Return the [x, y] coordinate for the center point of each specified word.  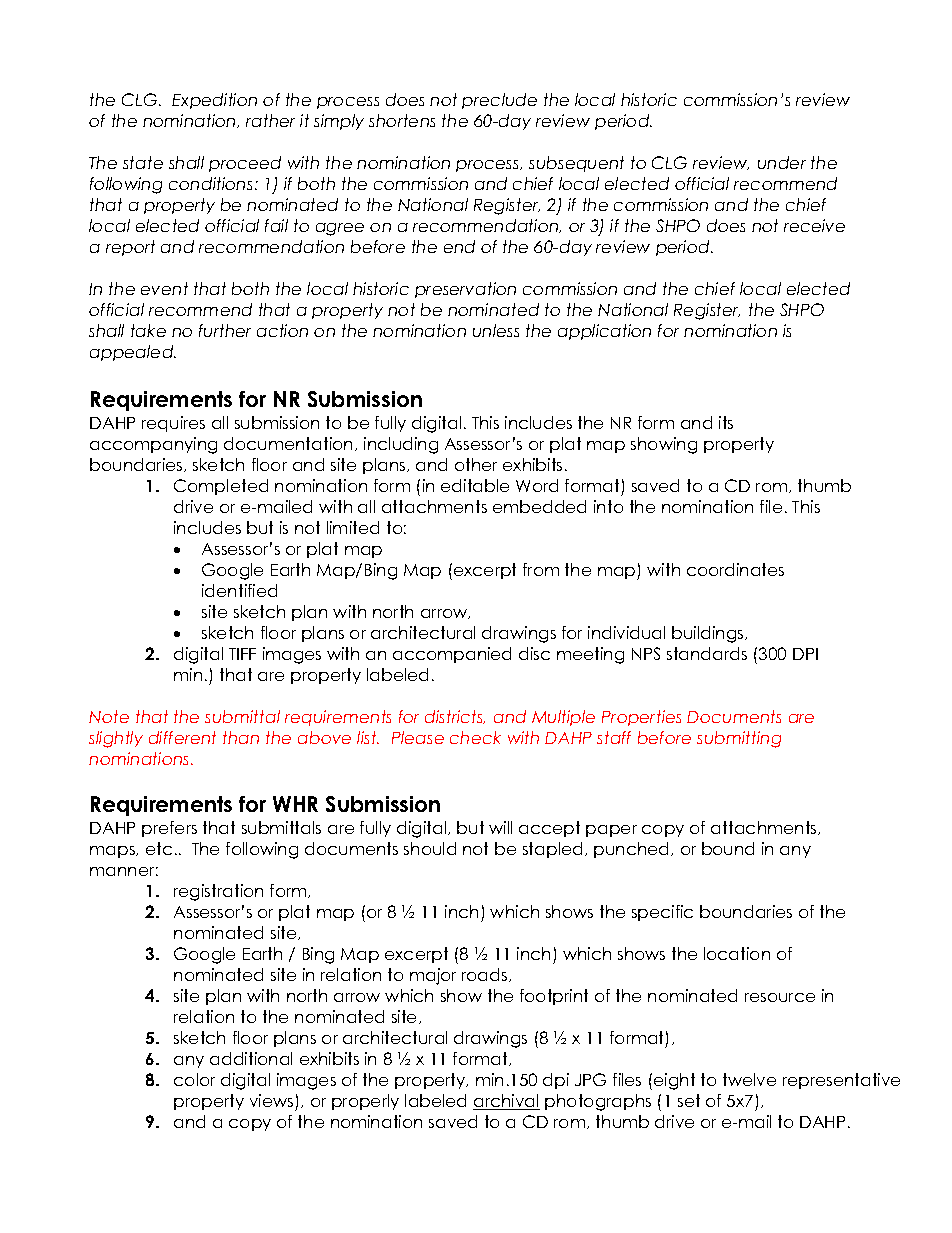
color [194, 1079]
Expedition [214, 101]
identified [239, 590]
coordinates [735, 569]
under [782, 162]
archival [506, 1102]
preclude [499, 101]
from [541, 569]
